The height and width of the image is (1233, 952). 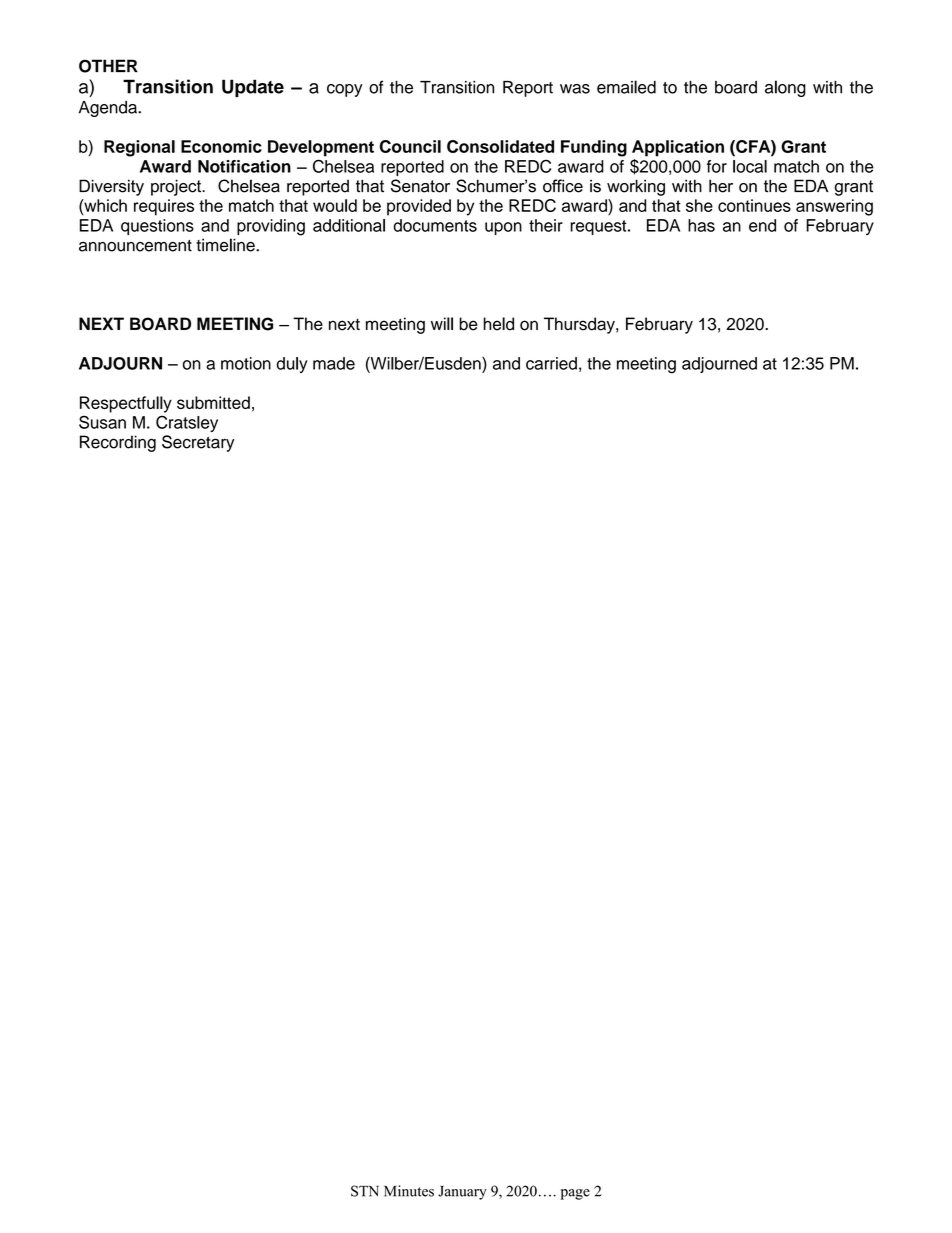 What do you see at coordinates (462, 1193) in the image?
I see `January` at bounding box center [462, 1193].
